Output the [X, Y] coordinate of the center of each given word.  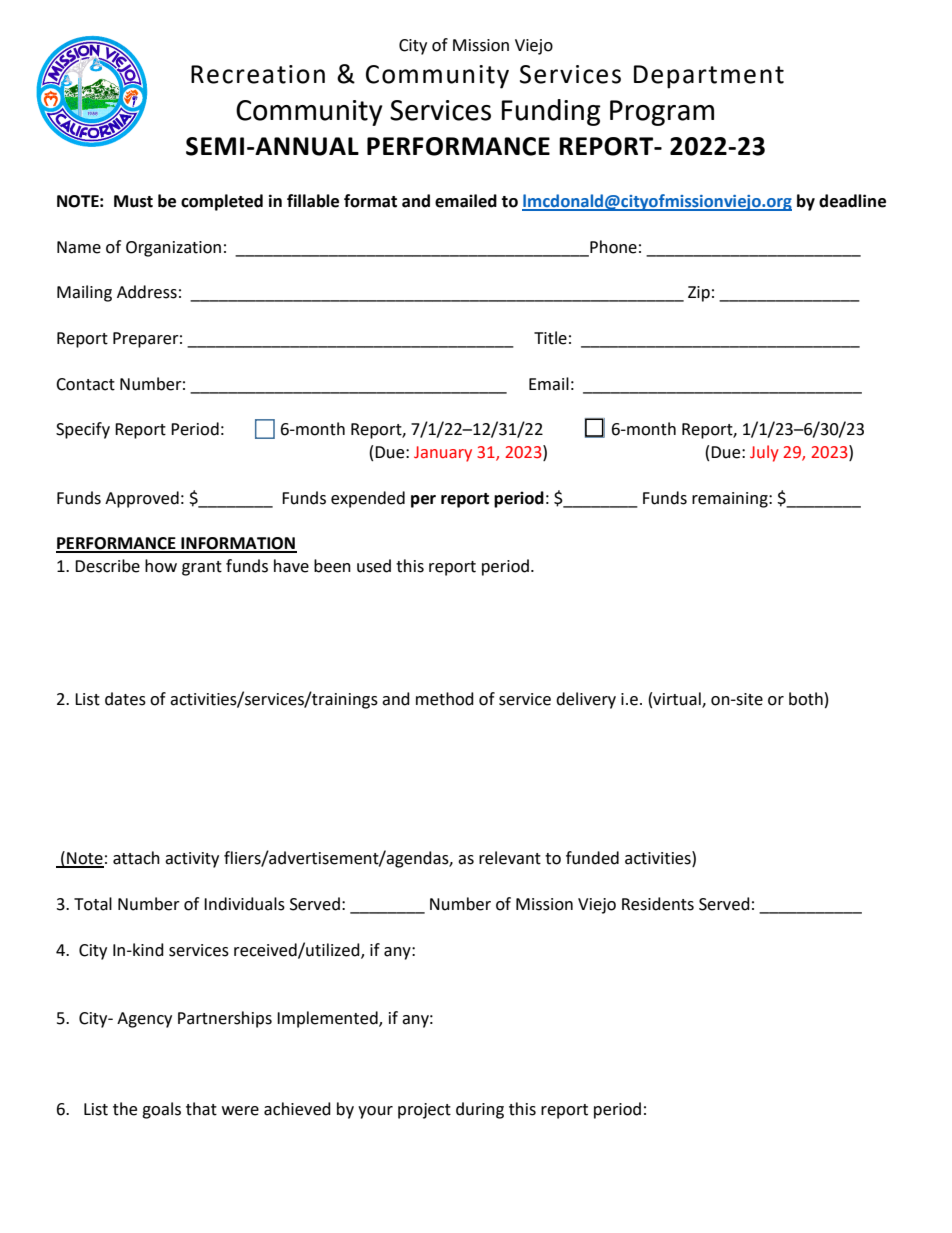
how [161, 566]
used [374, 566]
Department [709, 77]
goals [161, 1110]
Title [550, 338]
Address [147, 292]
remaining [731, 500]
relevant [510, 858]
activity [192, 860]
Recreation [258, 74]
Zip [699, 294]
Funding [551, 112]
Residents [658, 904]
